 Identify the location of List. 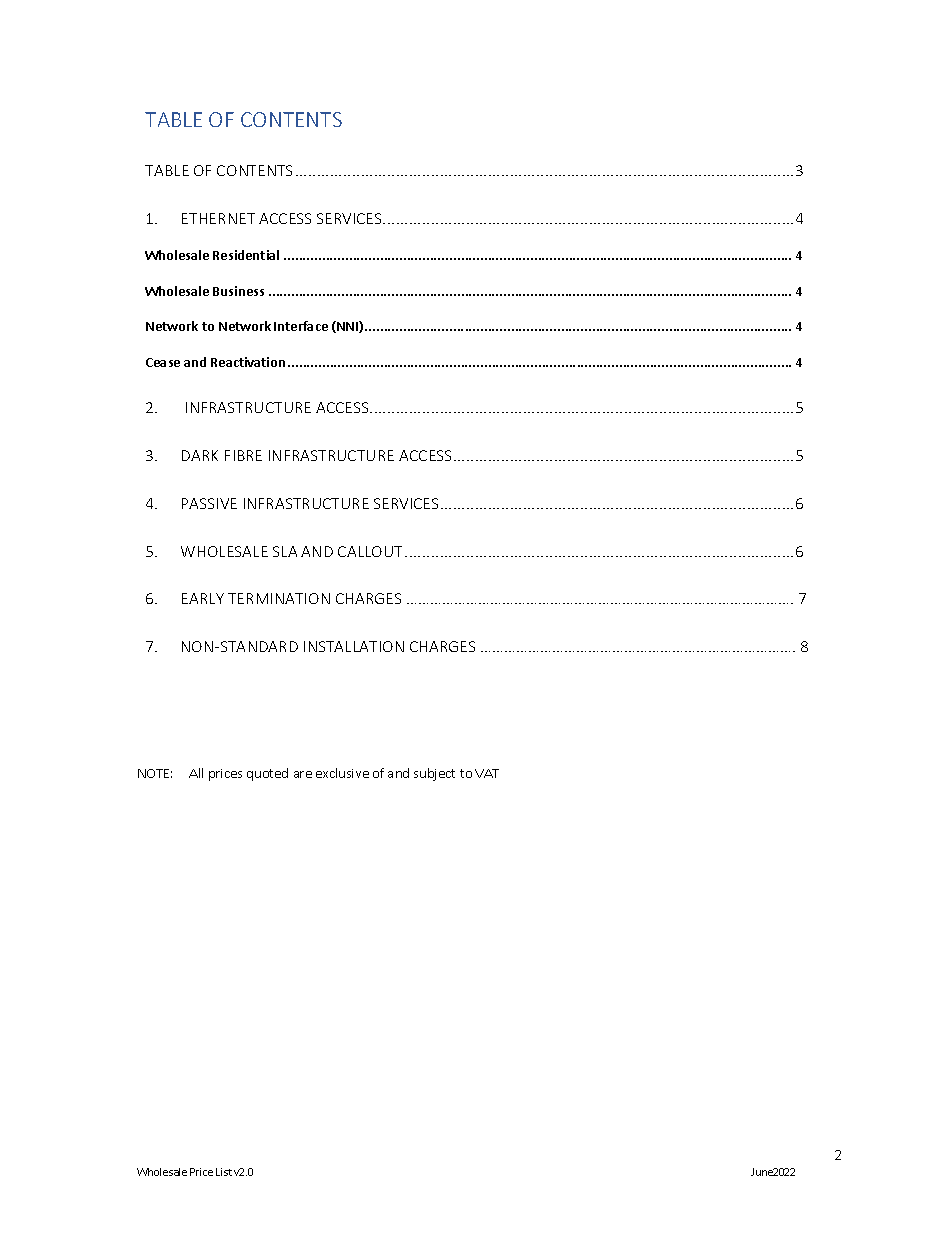
(224, 1172).
